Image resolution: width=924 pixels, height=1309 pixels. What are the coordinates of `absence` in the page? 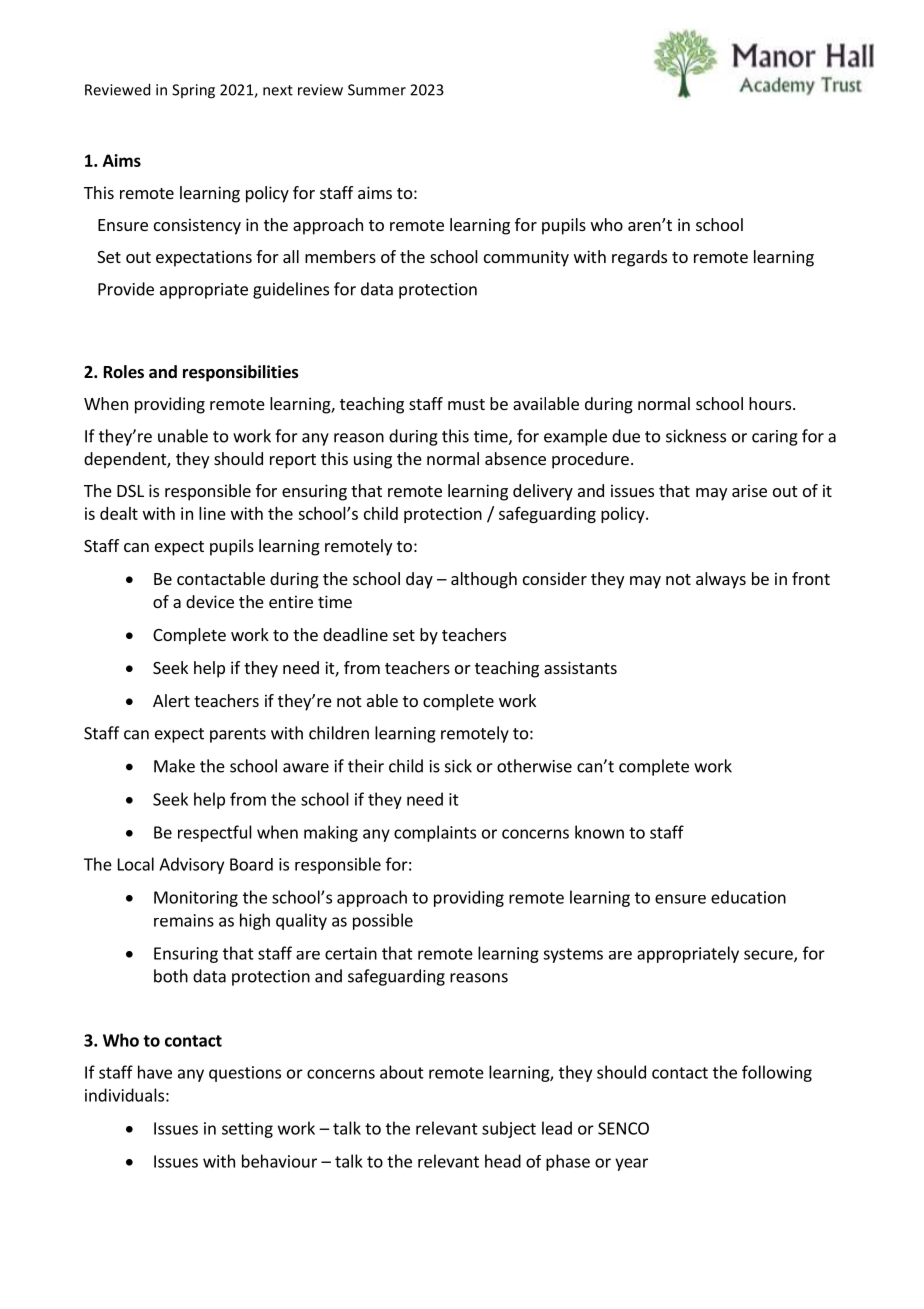 It's located at (515, 458).
